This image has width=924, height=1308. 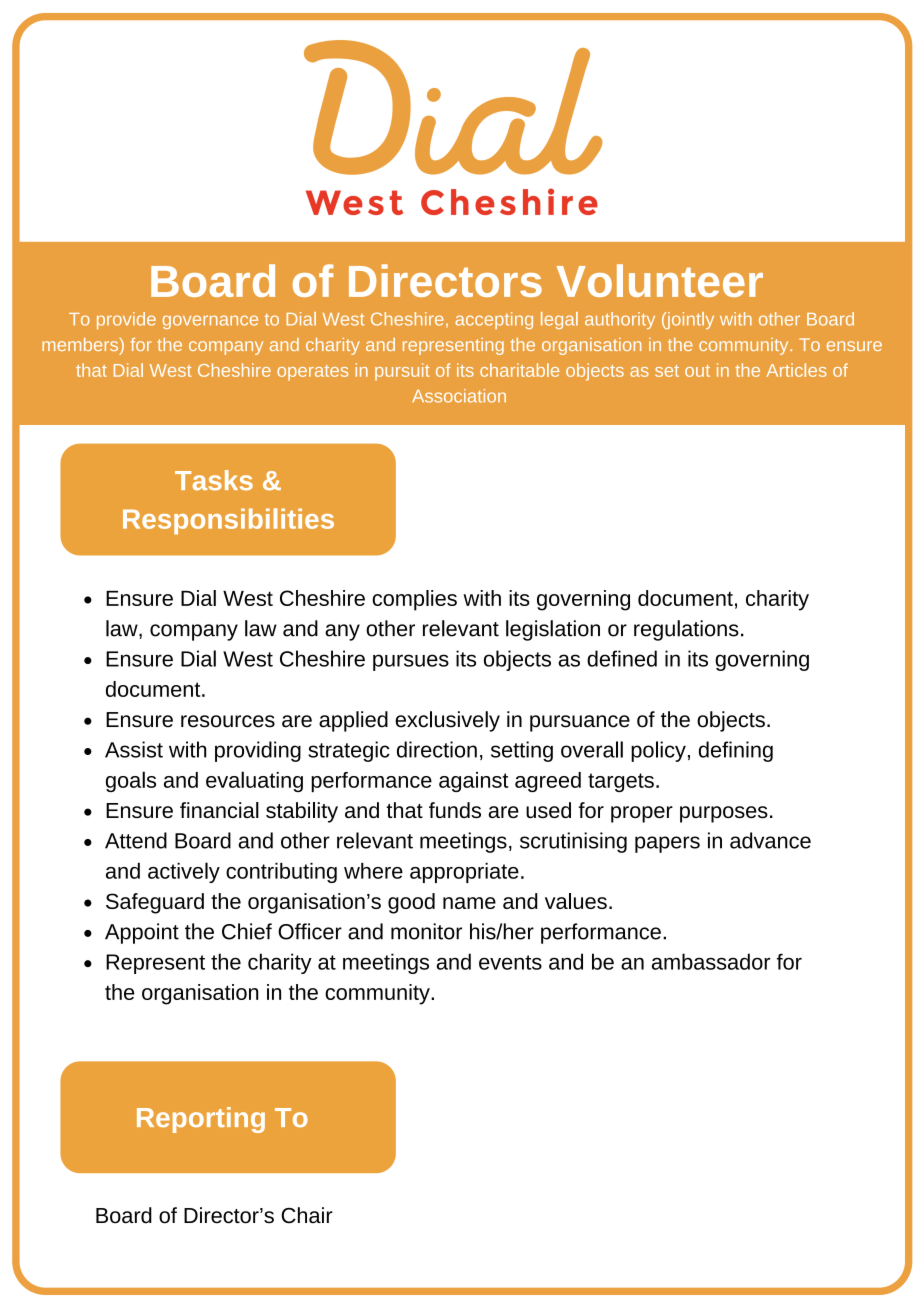 What do you see at coordinates (711, 961) in the image?
I see `ambassador` at bounding box center [711, 961].
